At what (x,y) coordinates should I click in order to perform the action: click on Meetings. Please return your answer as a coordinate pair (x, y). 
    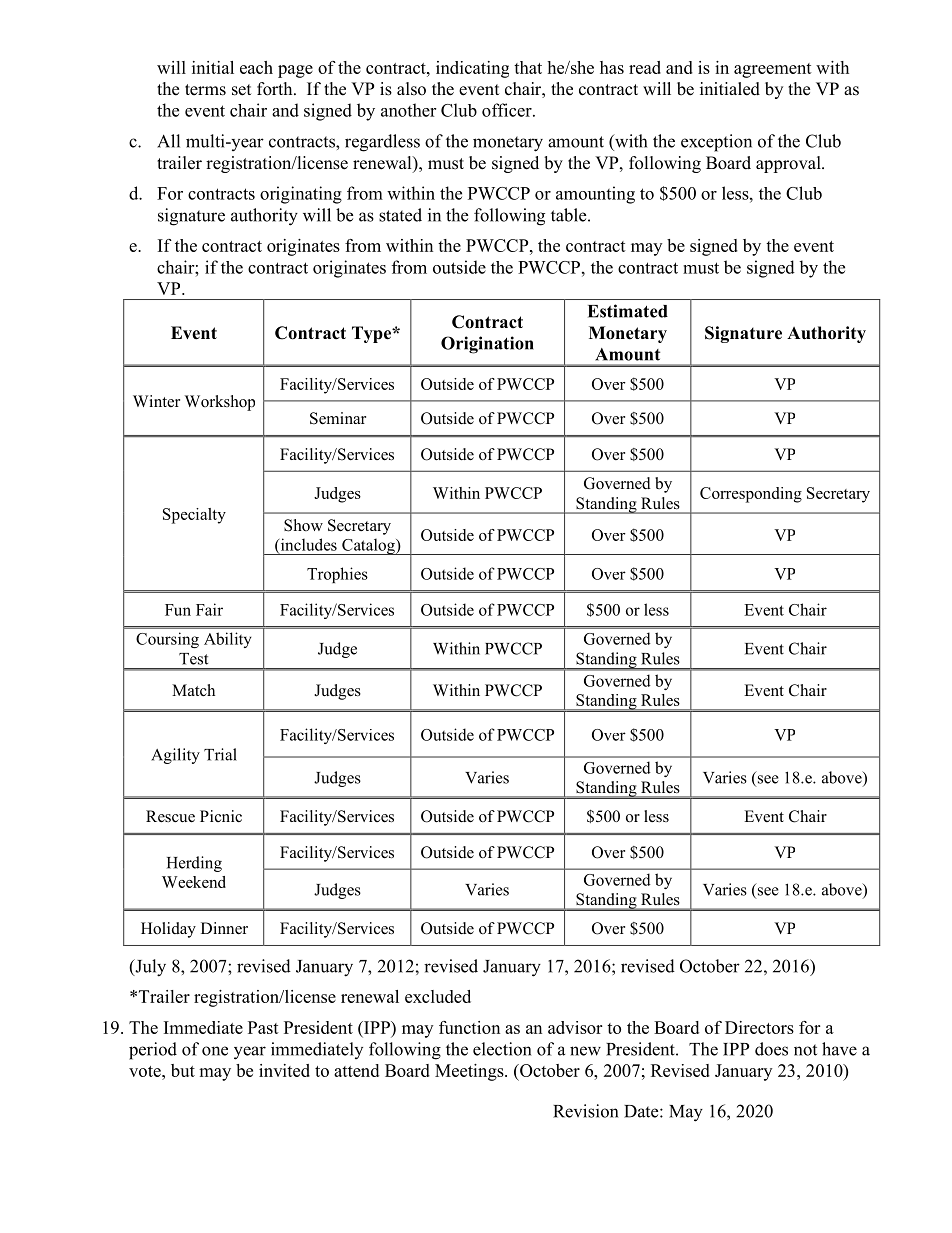
    Looking at the image, I should click on (470, 1072).
